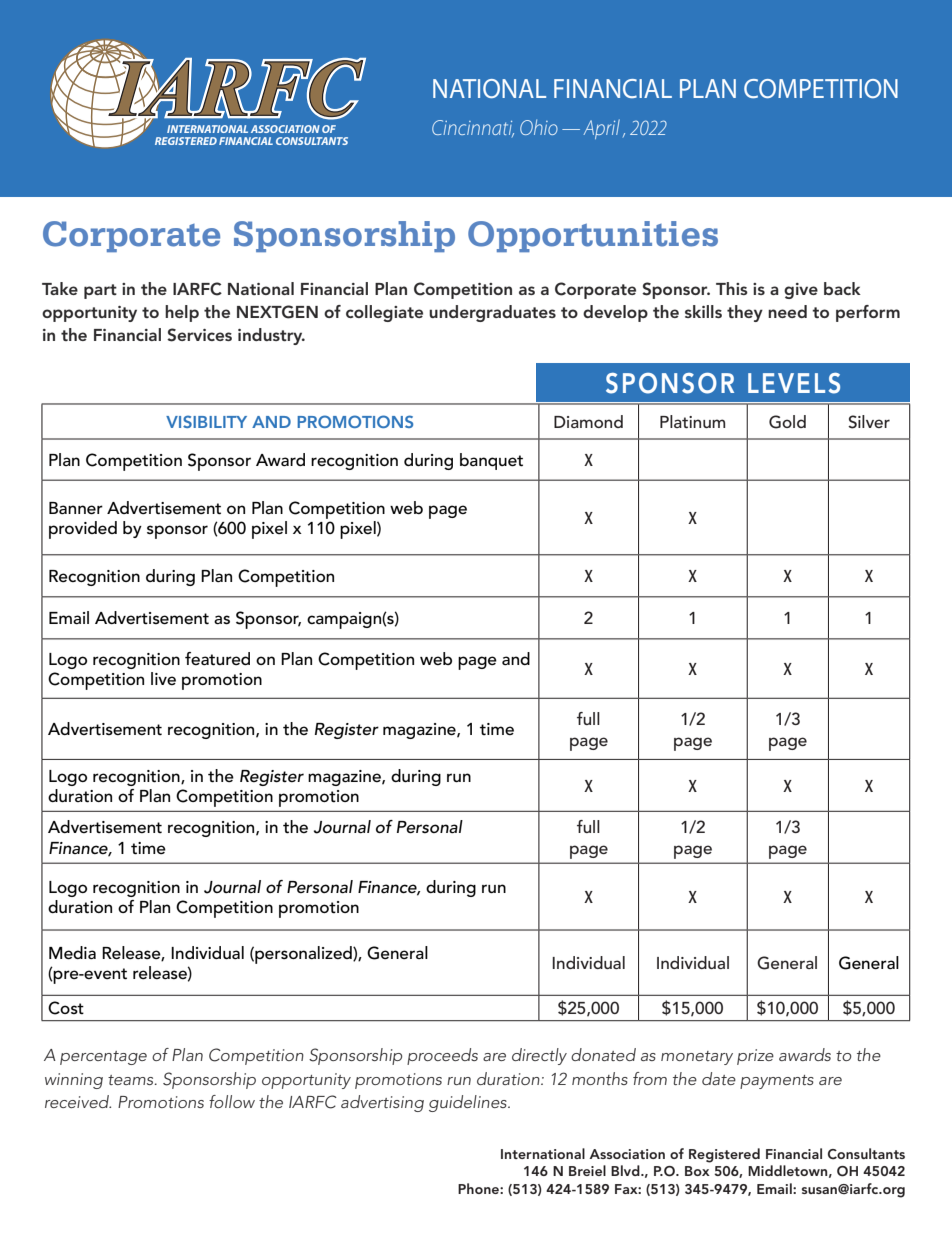  What do you see at coordinates (232, 1101) in the screenshot?
I see `follow` at bounding box center [232, 1101].
